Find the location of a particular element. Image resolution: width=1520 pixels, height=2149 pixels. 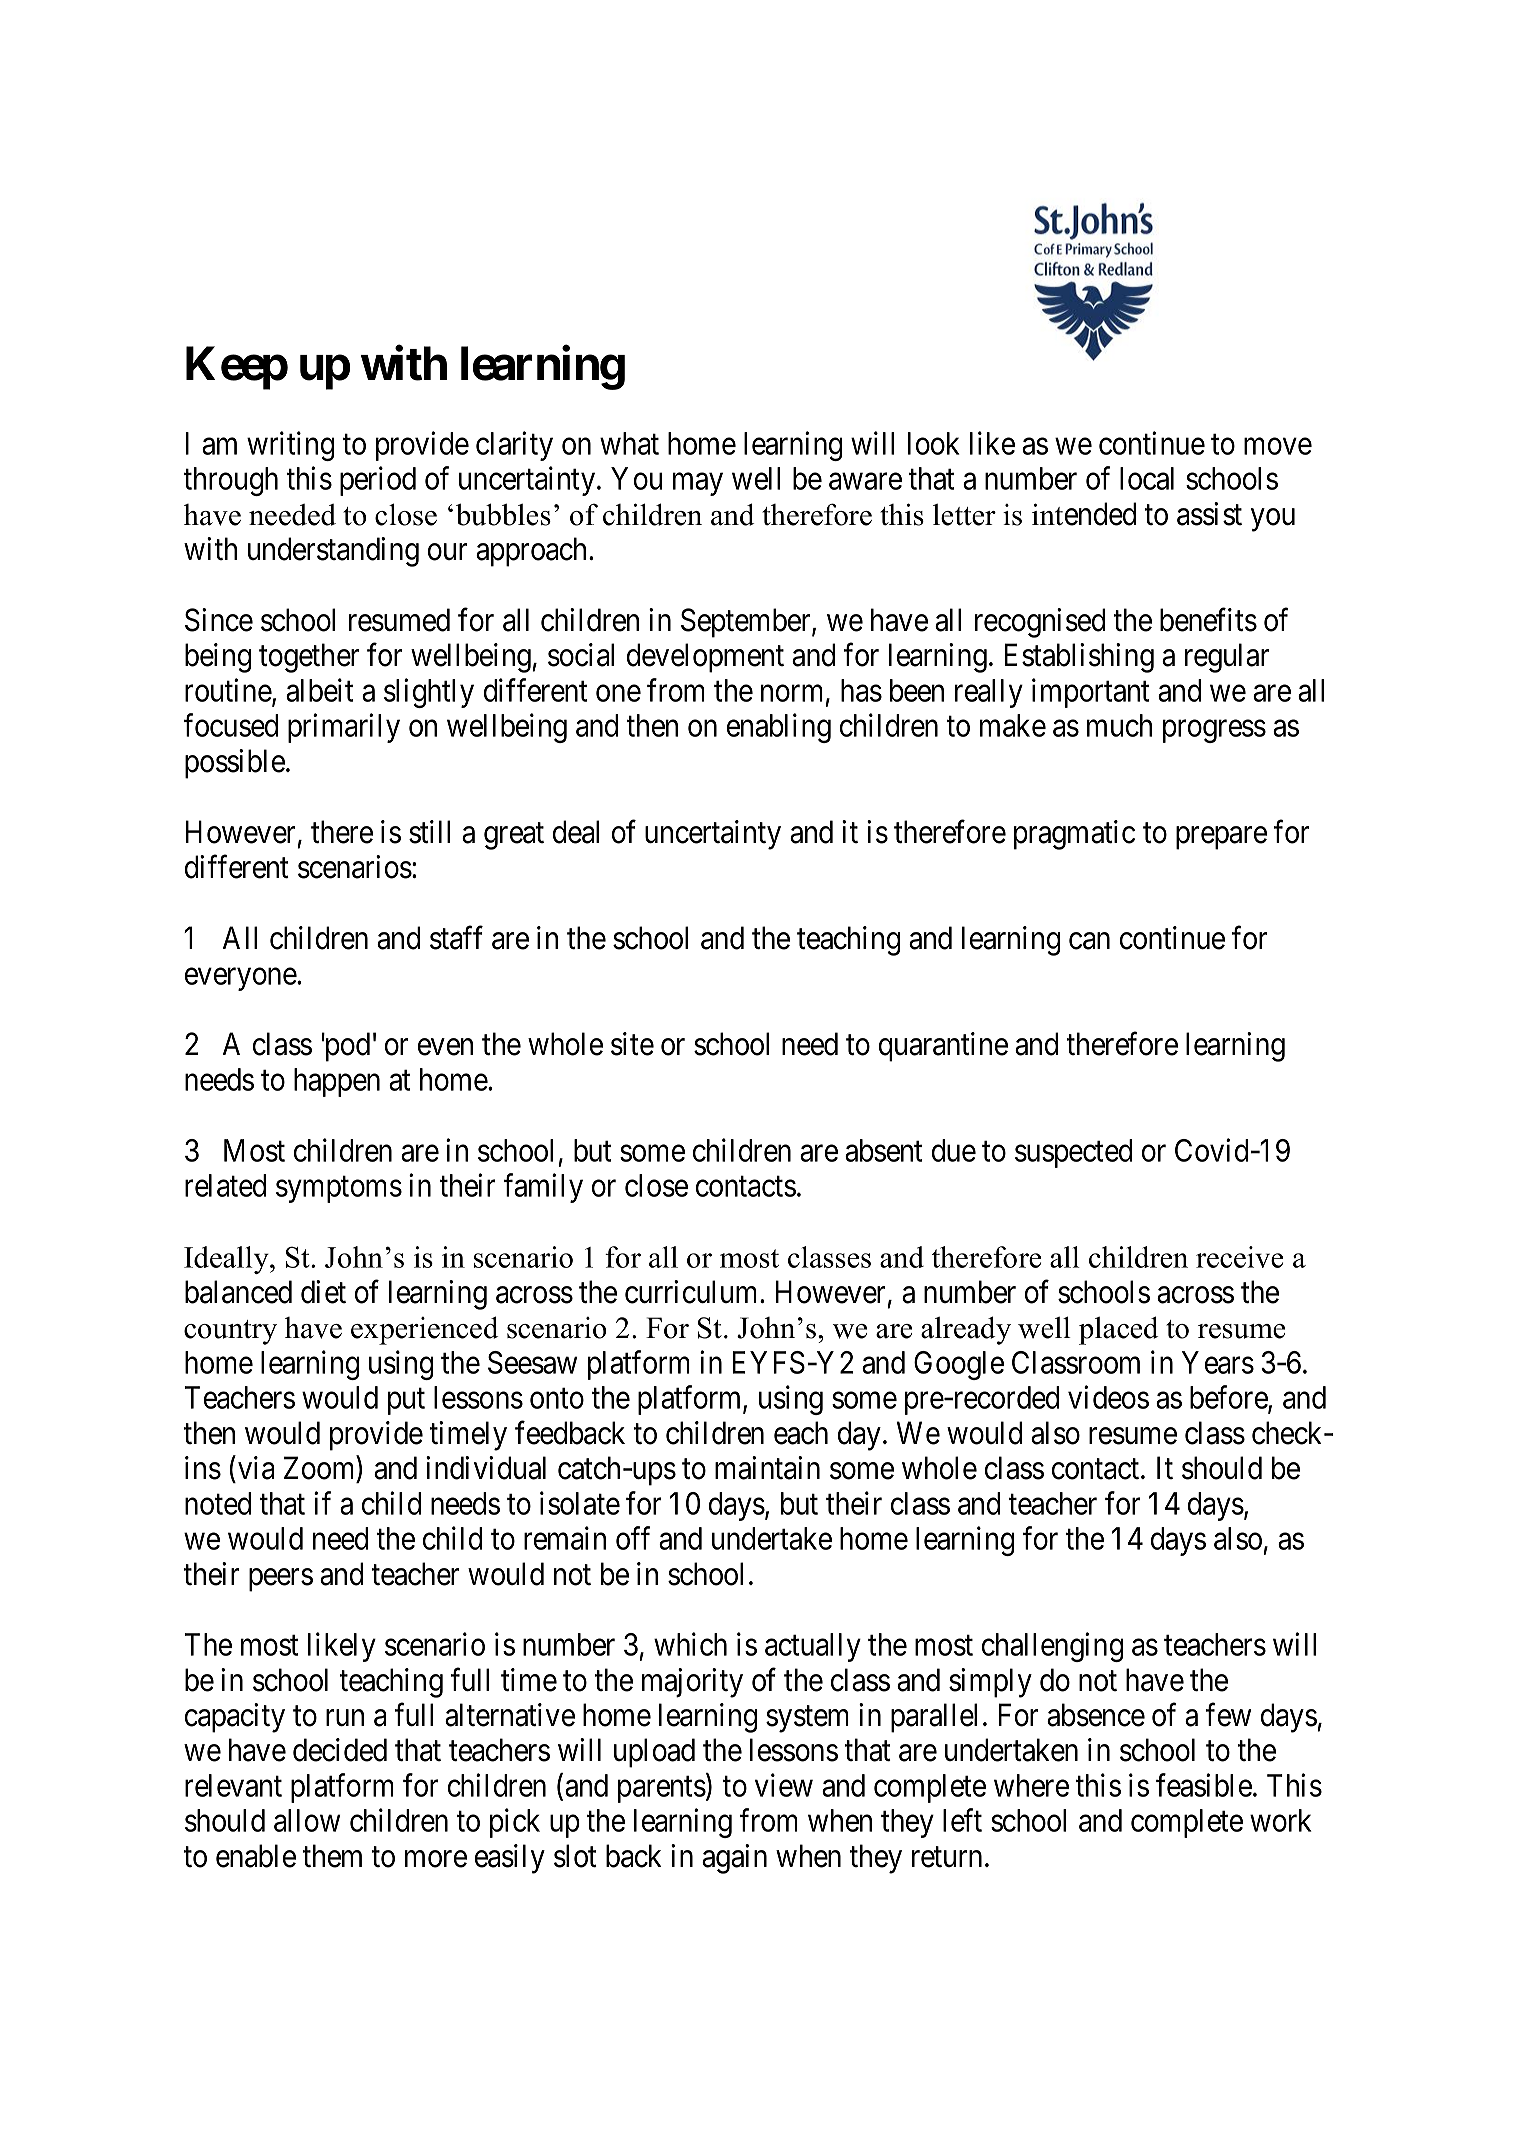

may is located at coordinates (698, 484).
